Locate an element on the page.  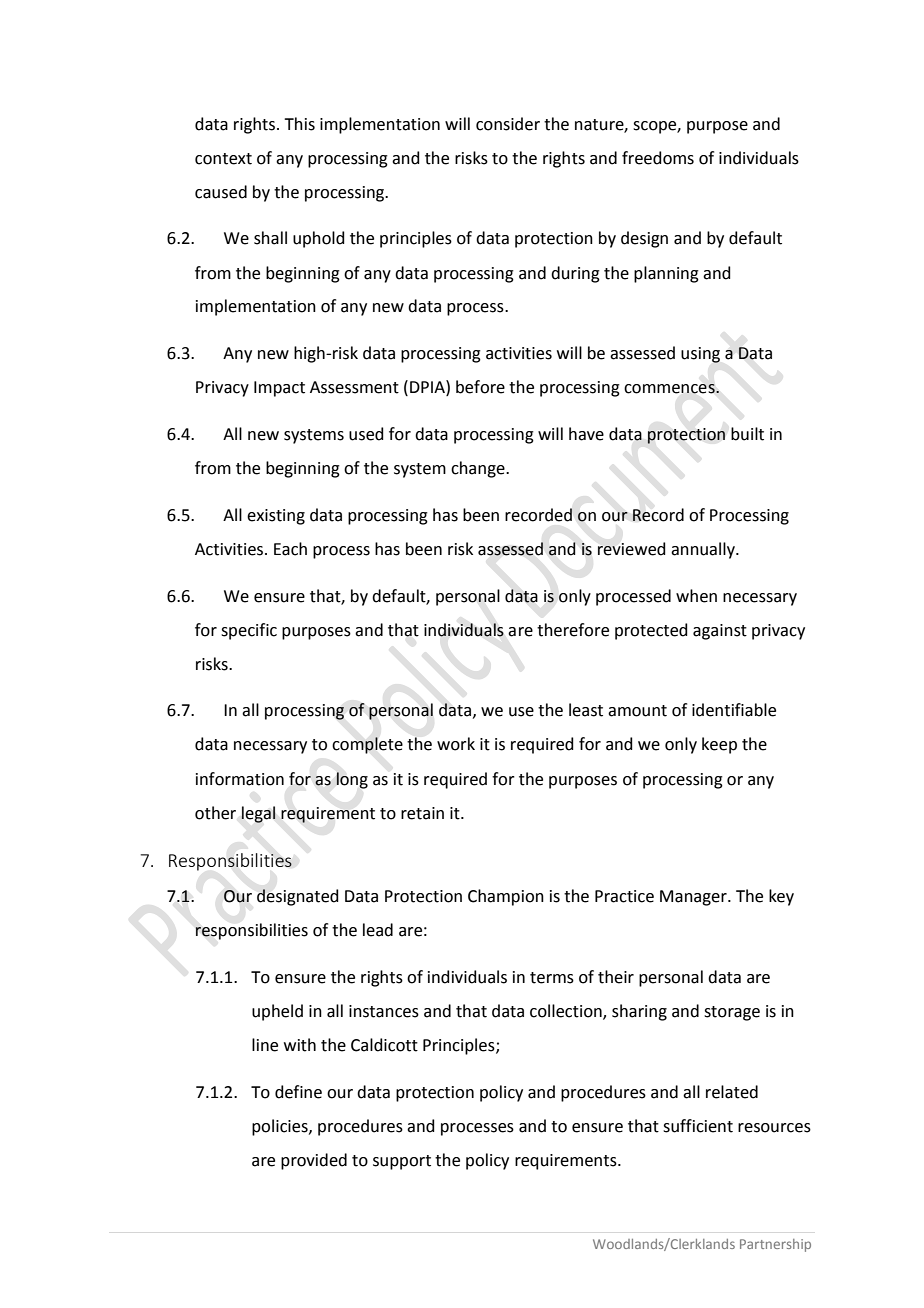
This is located at coordinates (299, 124).
